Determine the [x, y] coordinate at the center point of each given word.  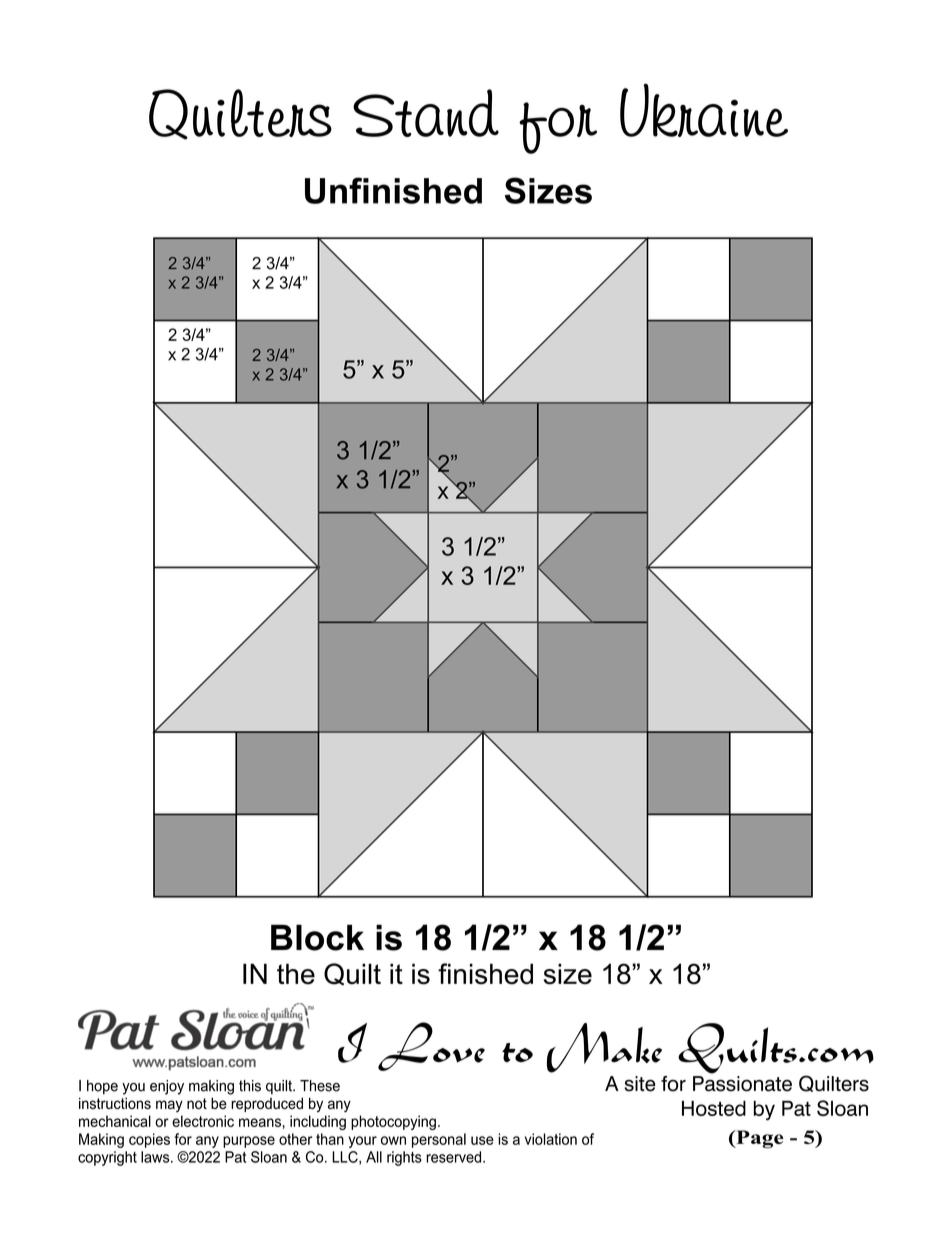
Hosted [714, 1108]
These [320, 1086]
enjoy [167, 1087]
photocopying [393, 1122]
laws [156, 1157]
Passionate [742, 1084]
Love [431, 1046]
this [250, 1086]
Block [317, 937]
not [197, 1103]
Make [604, 1048]
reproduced [267, 1104]
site [640, 1084]
